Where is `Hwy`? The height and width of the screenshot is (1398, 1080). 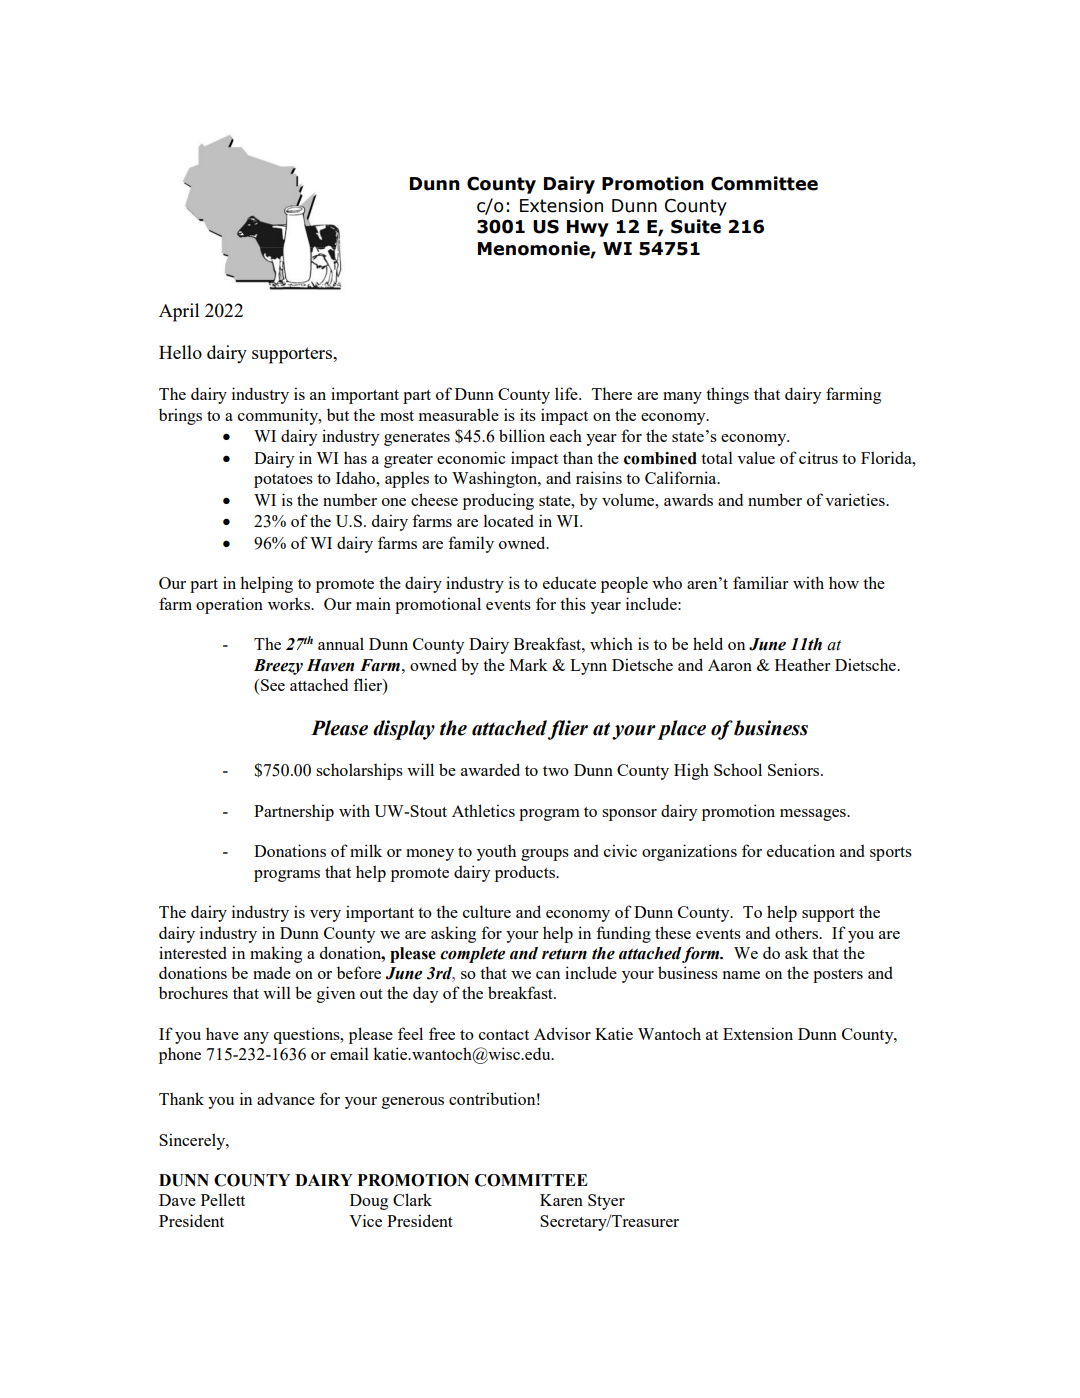 Hwy is located at coordinates (588, 228).
